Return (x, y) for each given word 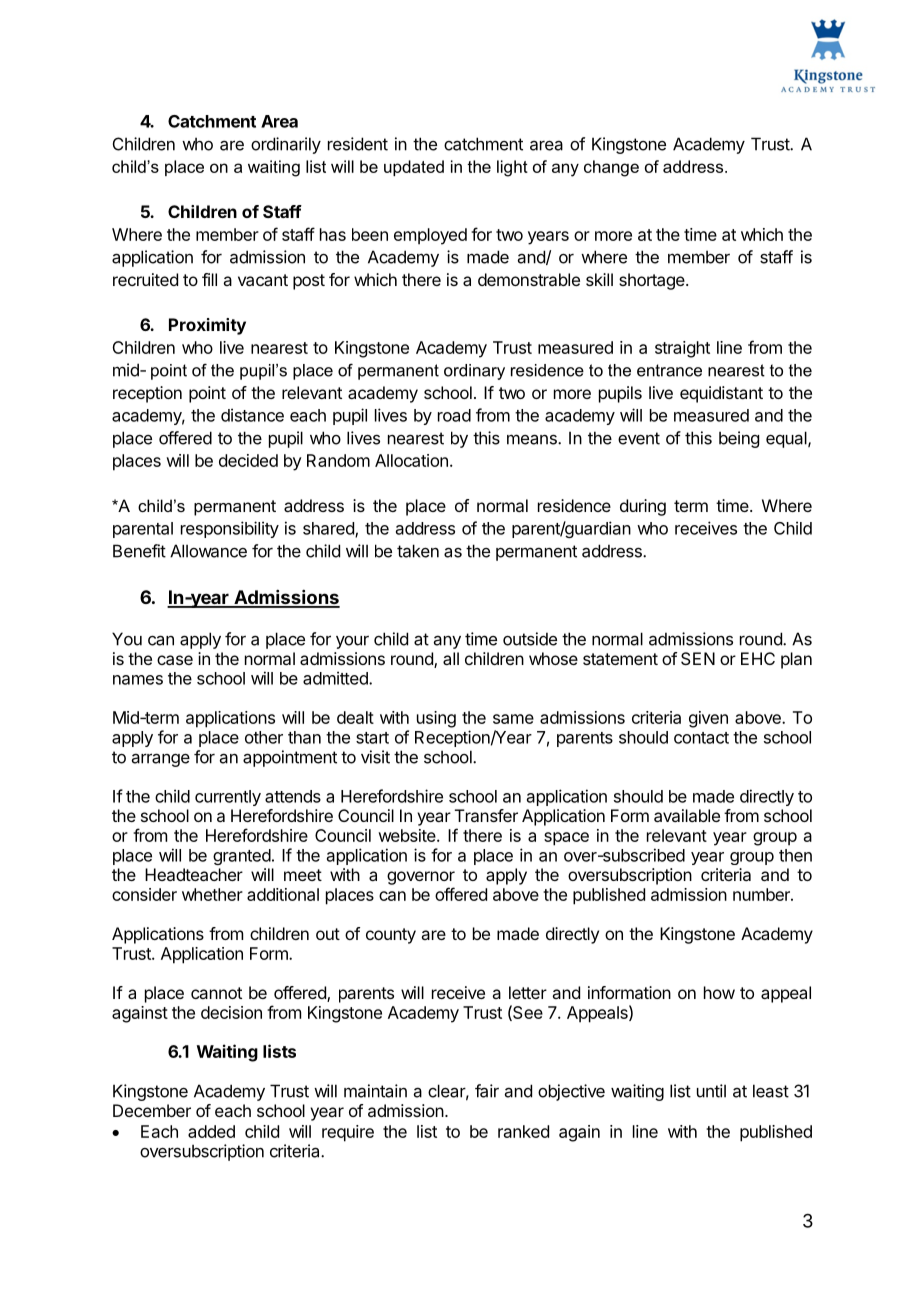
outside (530, 639)
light (512, 168)
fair (487, 1091)
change (611, 168)
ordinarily (286, 145)
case (175, 660)
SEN (698, 658)
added (211, 1131)
